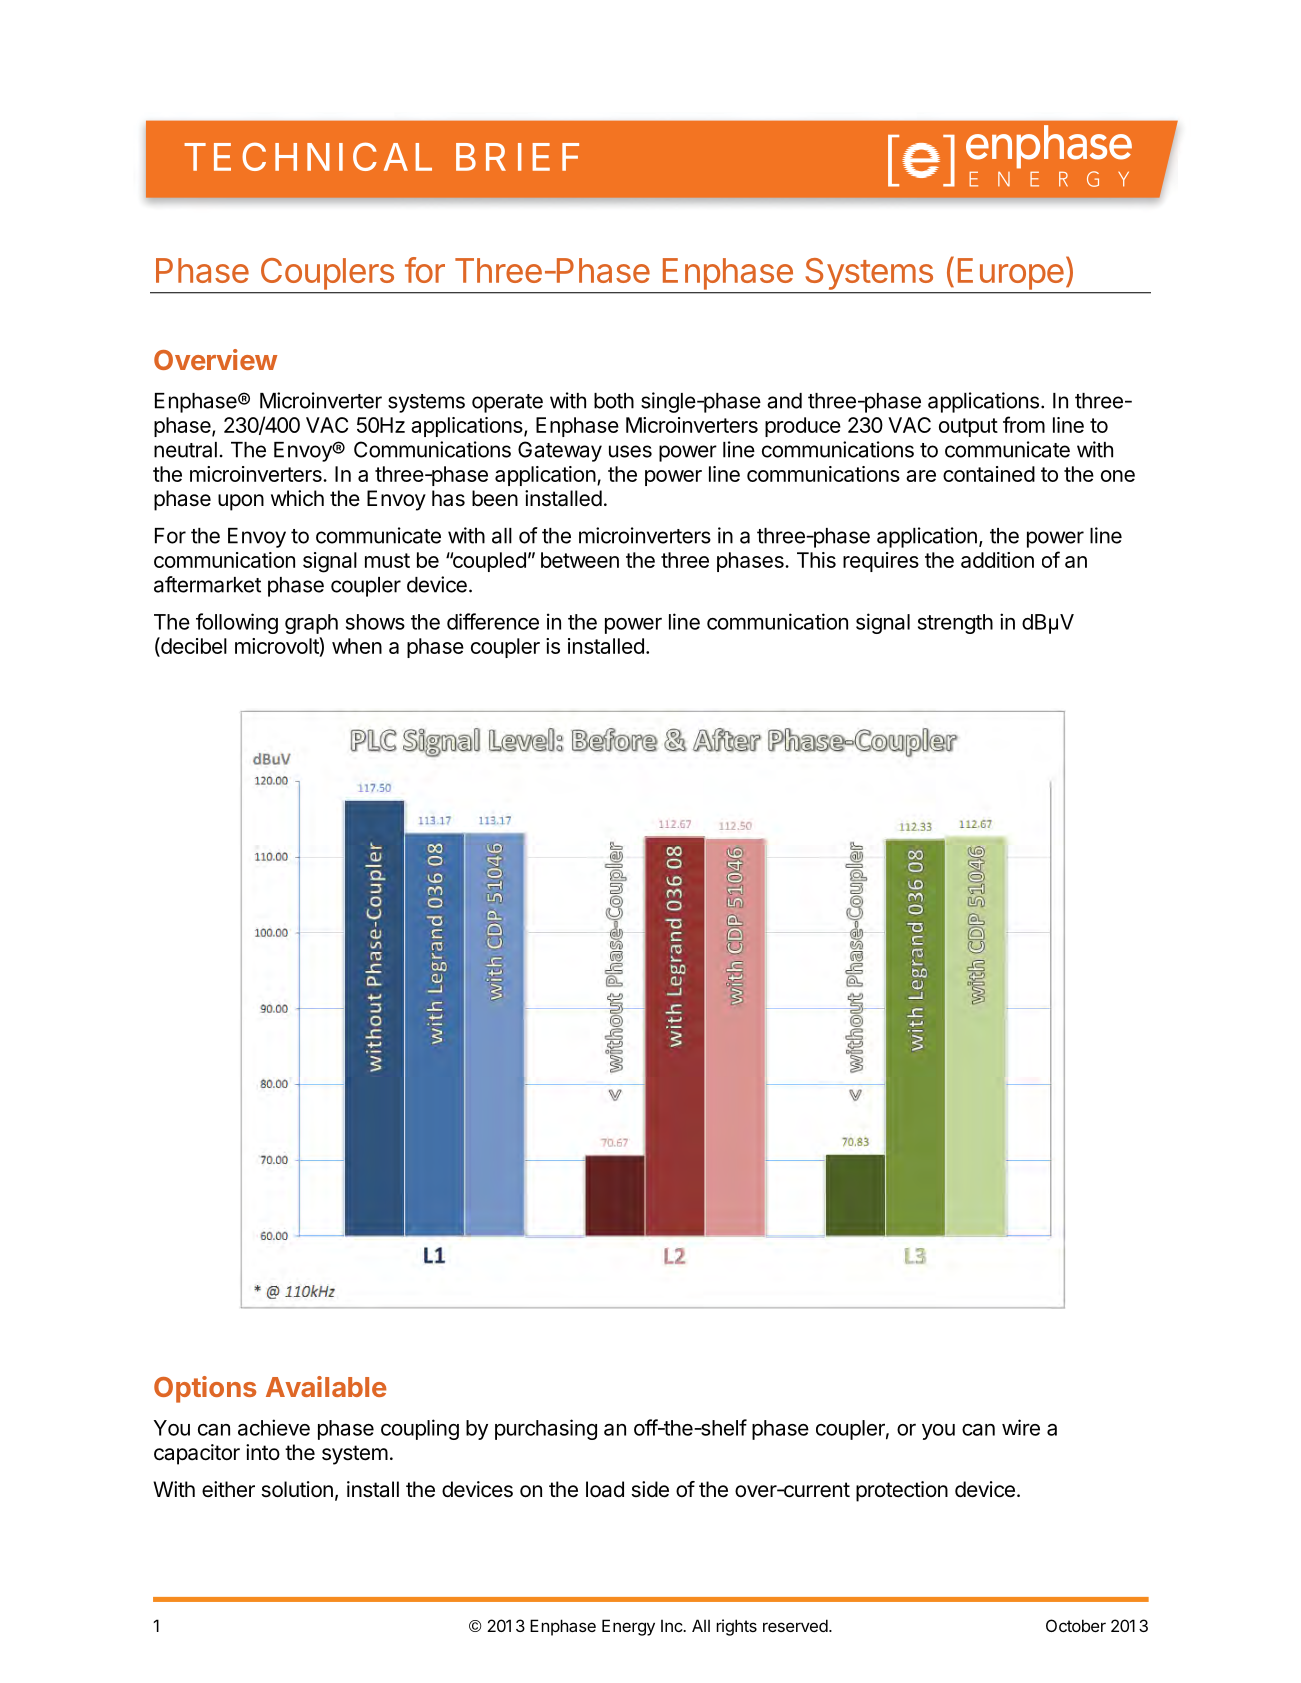 This screenshot has height=1683, width=1301. What do you see at coordinates (580, 560) in the screenshot?
I see `between` at bounding box center [580, 560].
